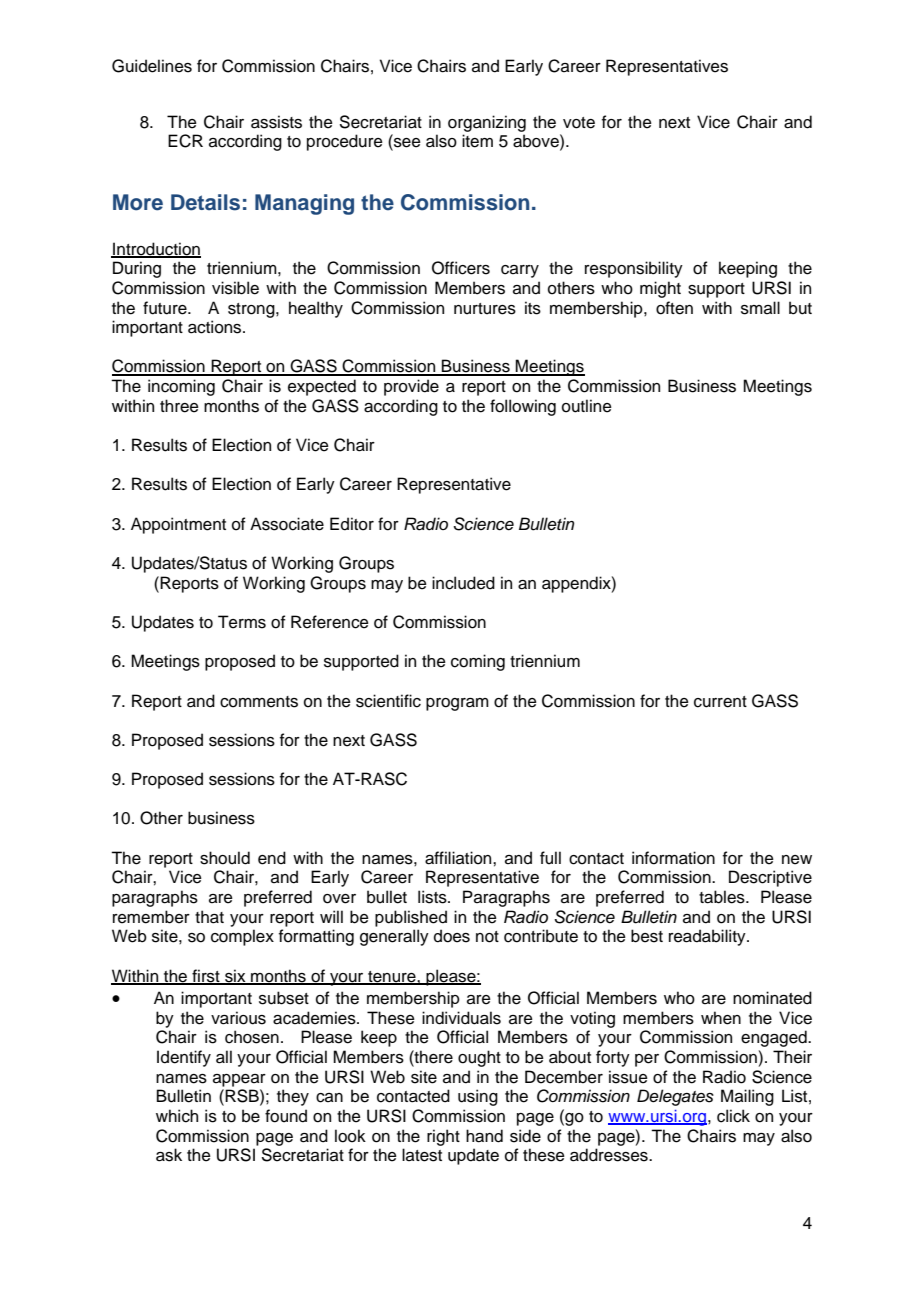 The image size is (924, 1308). I want to click on should, so click(225, 858).
